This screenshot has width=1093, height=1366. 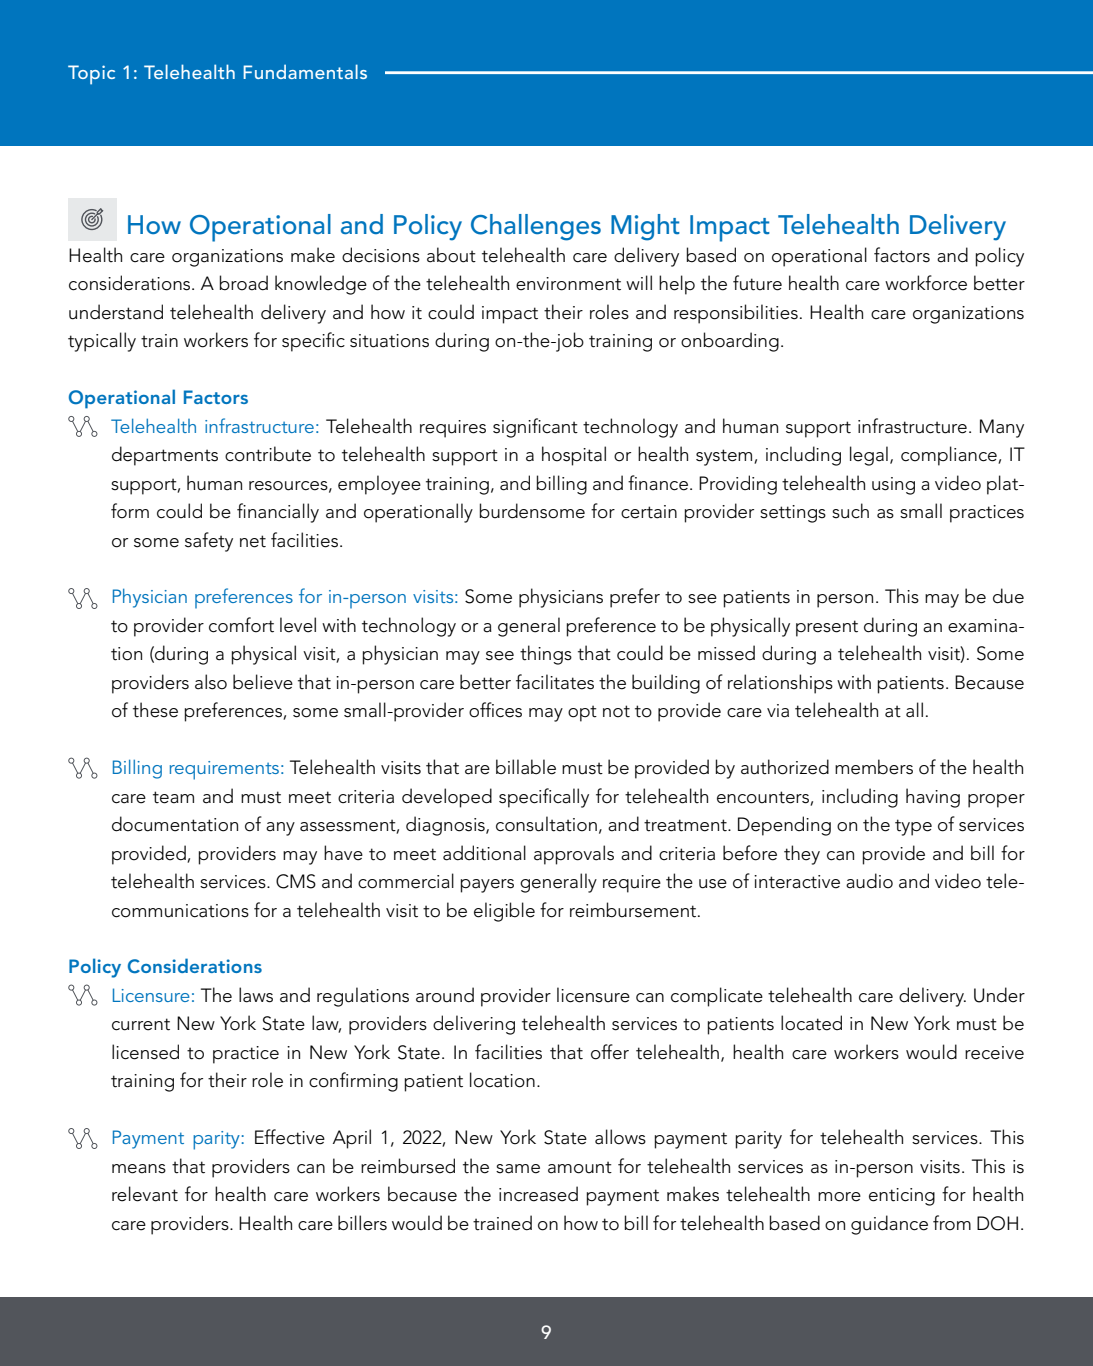 What do you see at coordinates (536, 227) in the screenshot?
I see `Challenges` at bounding box center [536, 227].
